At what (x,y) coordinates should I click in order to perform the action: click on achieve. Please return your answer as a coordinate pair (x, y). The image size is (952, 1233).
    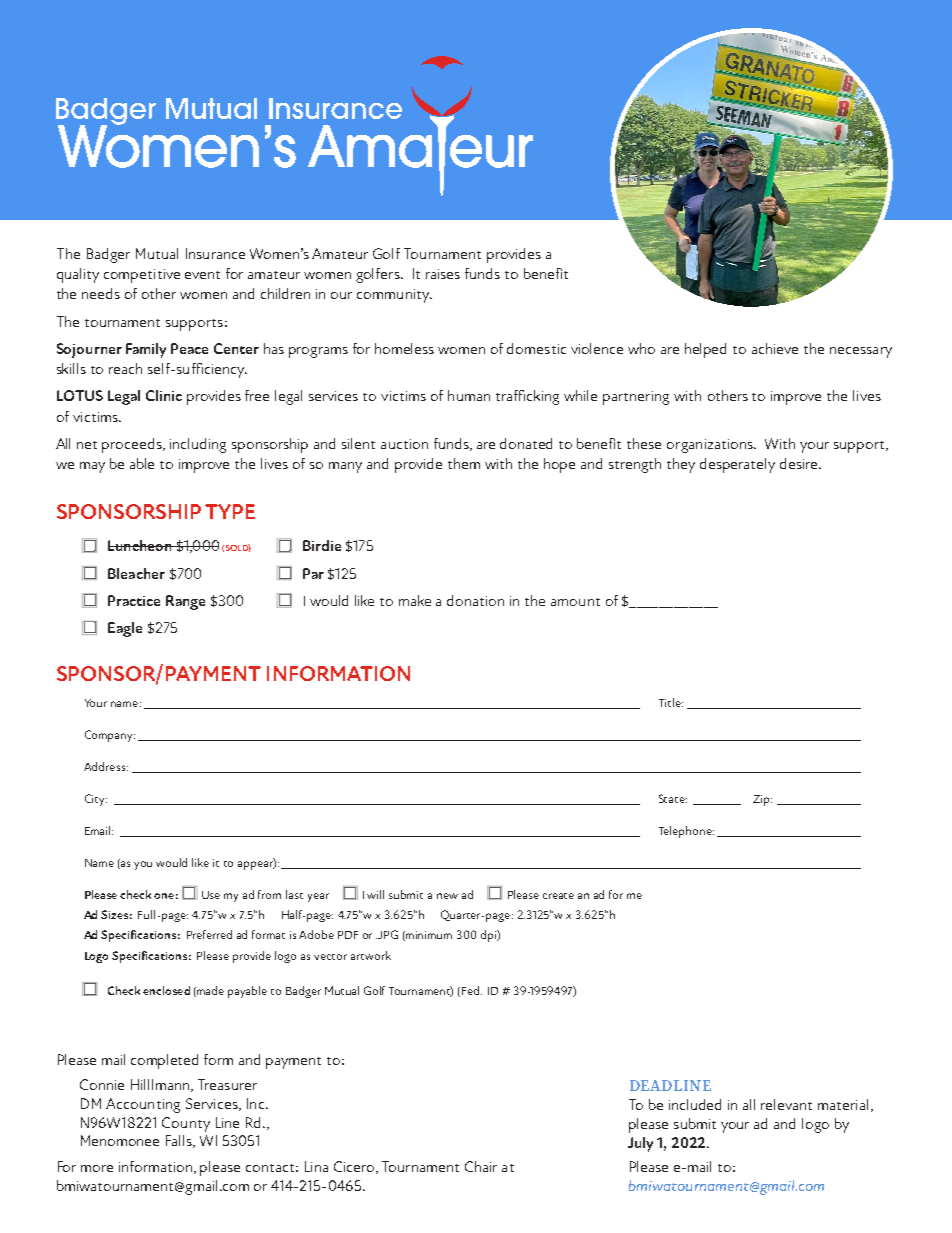
    Looking at the image, I should click on (775, 348).
